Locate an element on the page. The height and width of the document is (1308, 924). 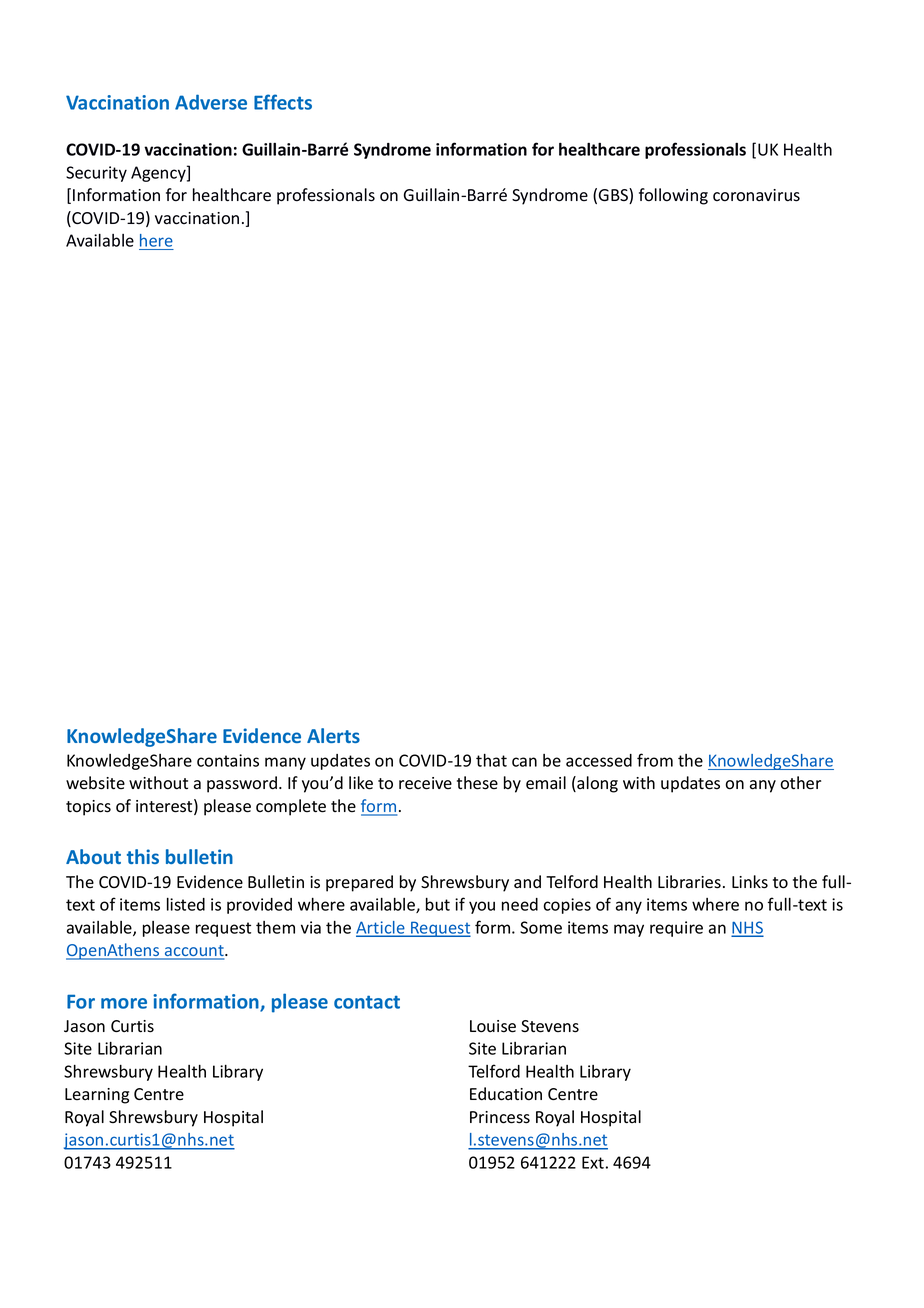
Education is located at coordinates (506, 1094).
